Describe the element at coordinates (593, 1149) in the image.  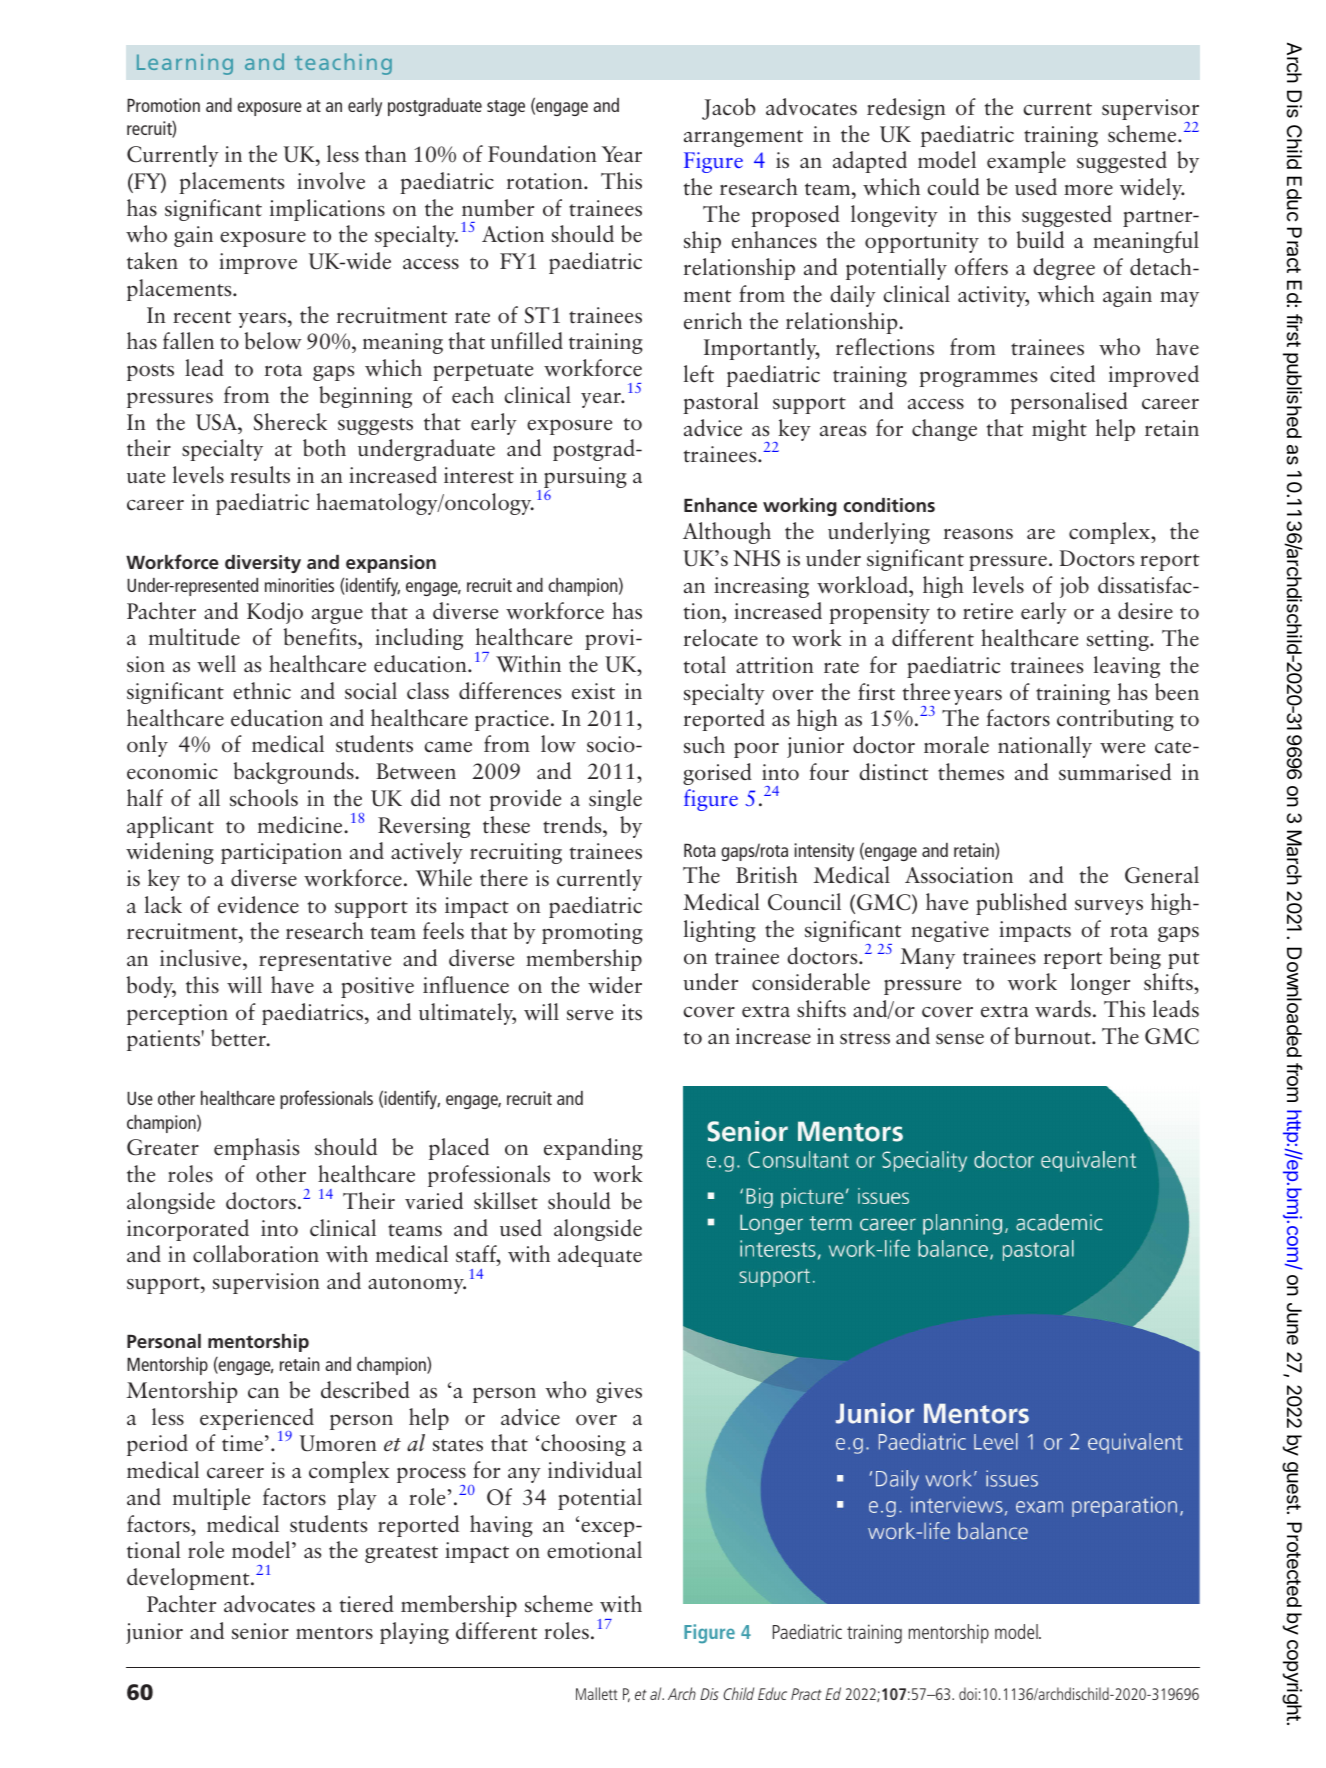
I see `expanding` at that location.
